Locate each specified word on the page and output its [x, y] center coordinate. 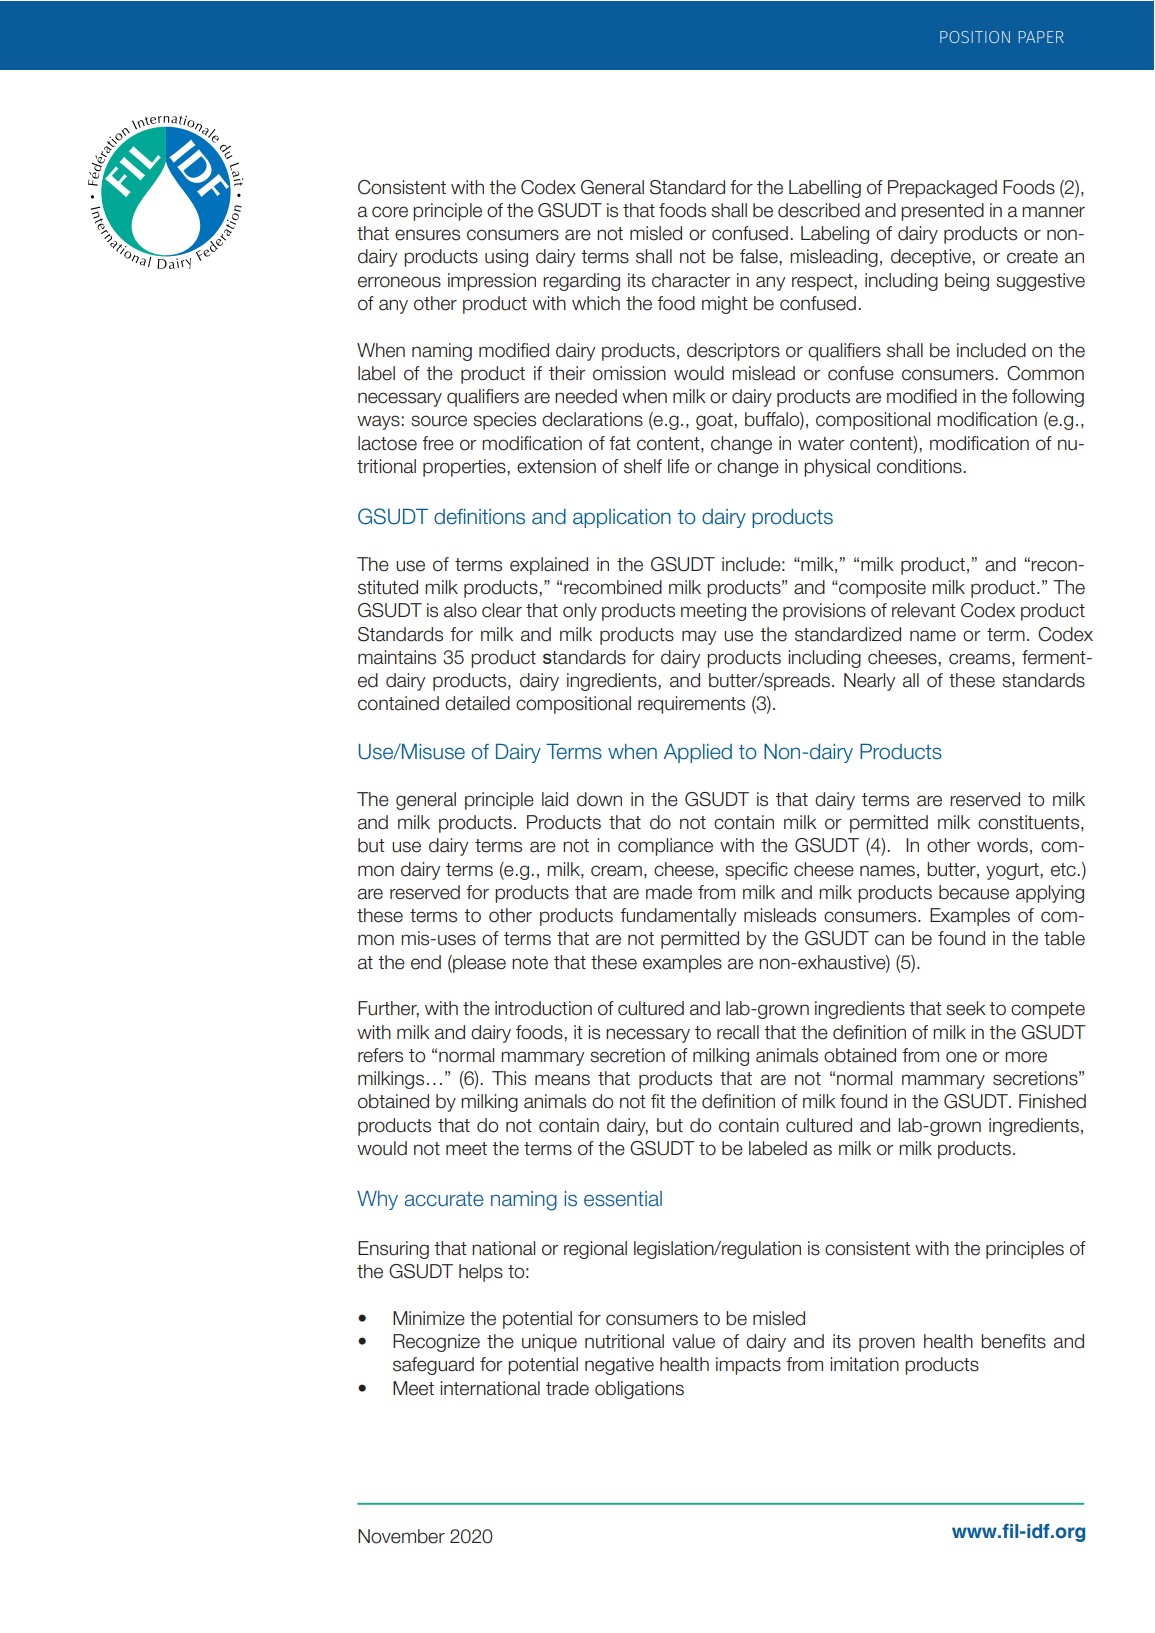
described [819, 210]
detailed [477, 703]
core [390, 212]
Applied [698, 753]
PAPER [1041, 37]
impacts [748, 1366]
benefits [1013, 1341]
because [974, 892]
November [401, 1536]
